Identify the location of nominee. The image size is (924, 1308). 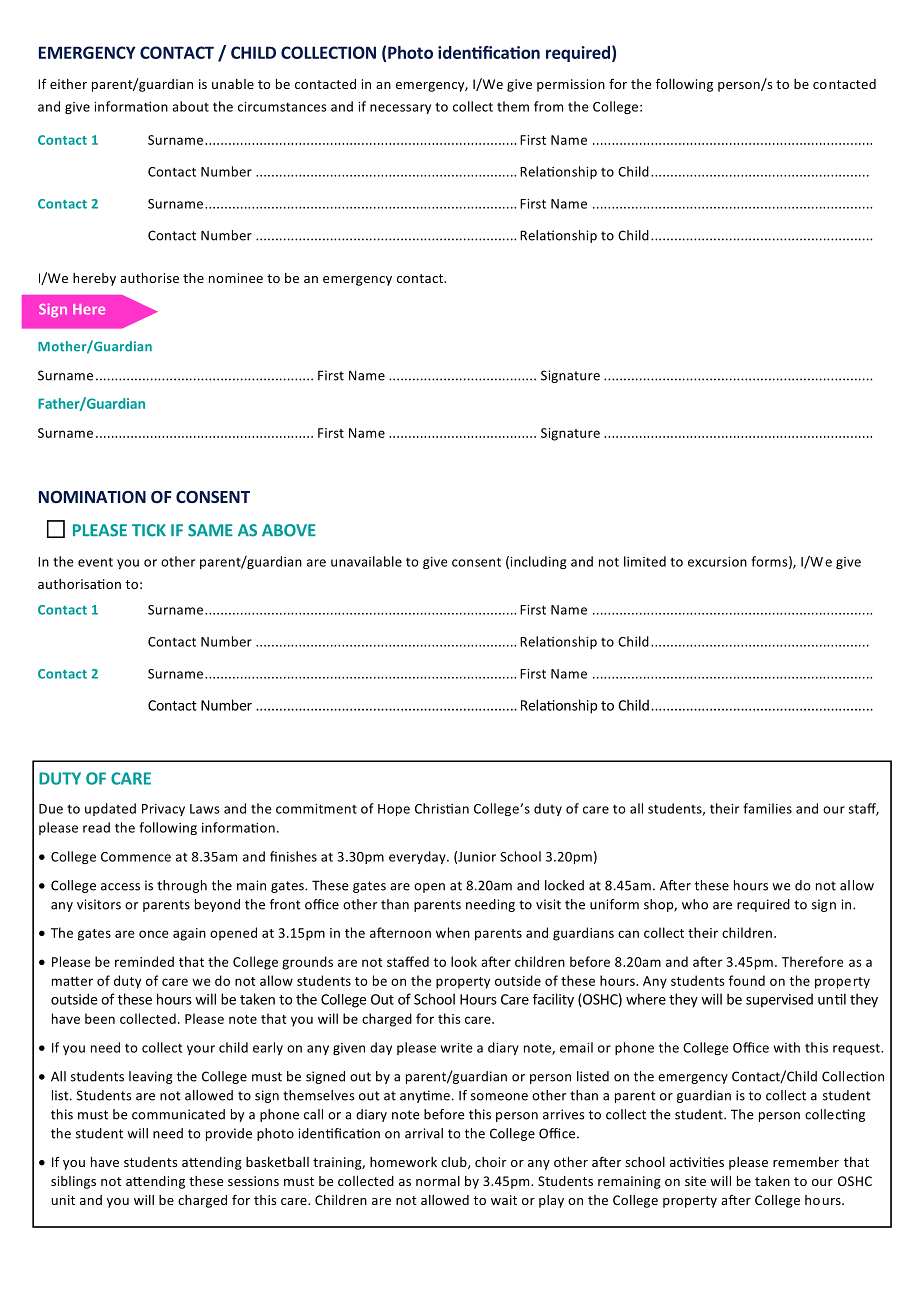
(236, 278).
